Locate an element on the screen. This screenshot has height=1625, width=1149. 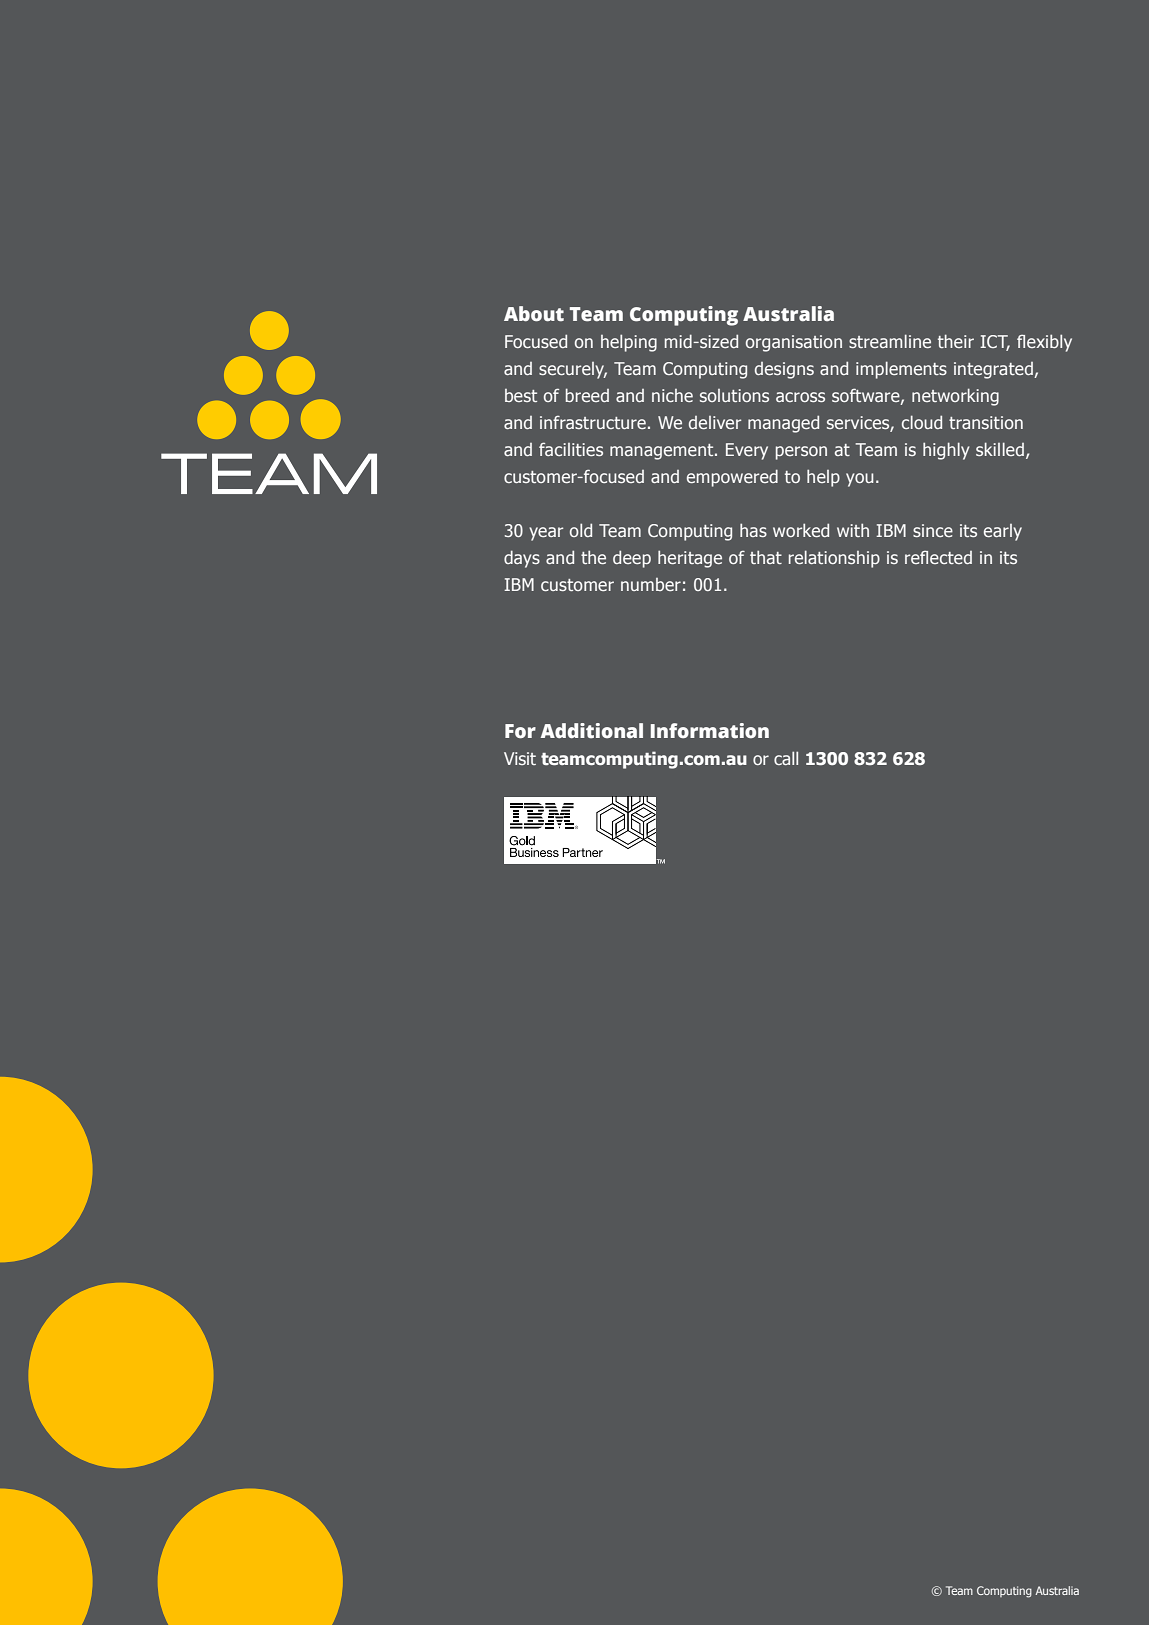
worked is located at coordinates (801, 530).
